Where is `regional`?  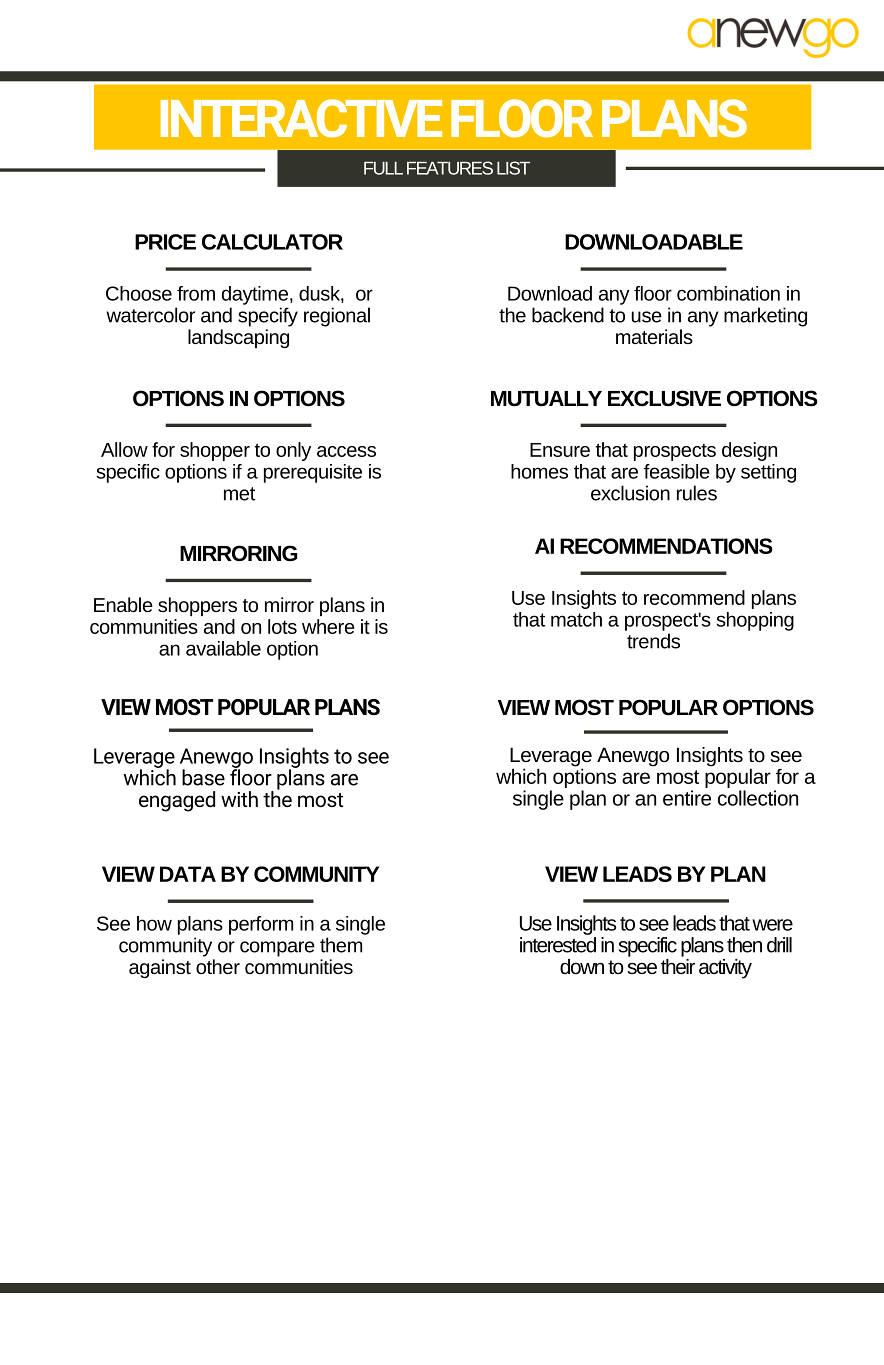 regional is located at coordinates (337, 317).
